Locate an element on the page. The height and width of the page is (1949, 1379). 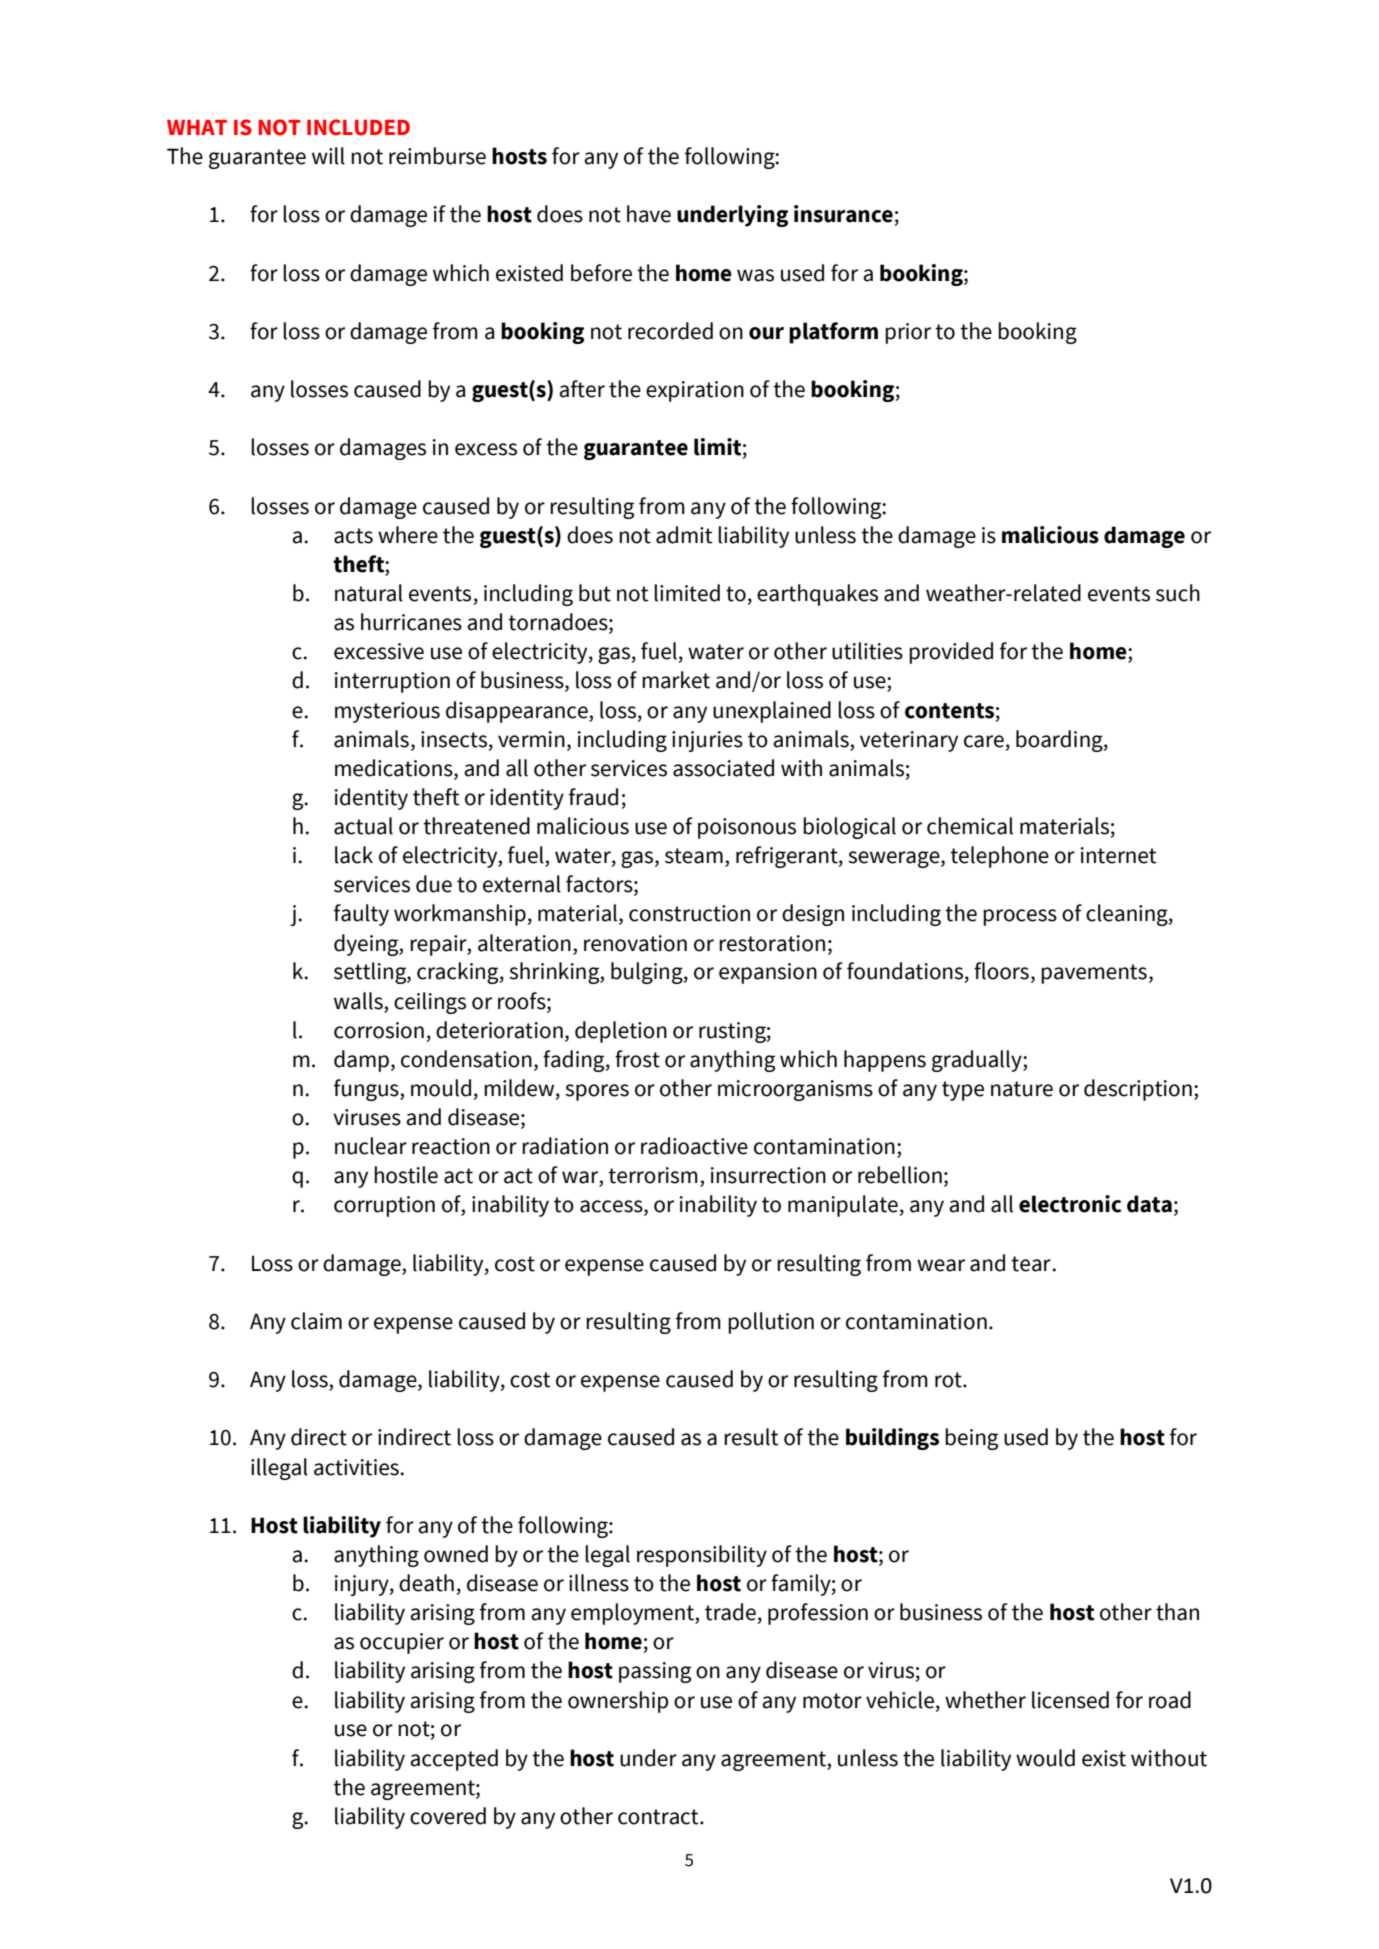
nuclear is located at coordinates (371, 1146).
